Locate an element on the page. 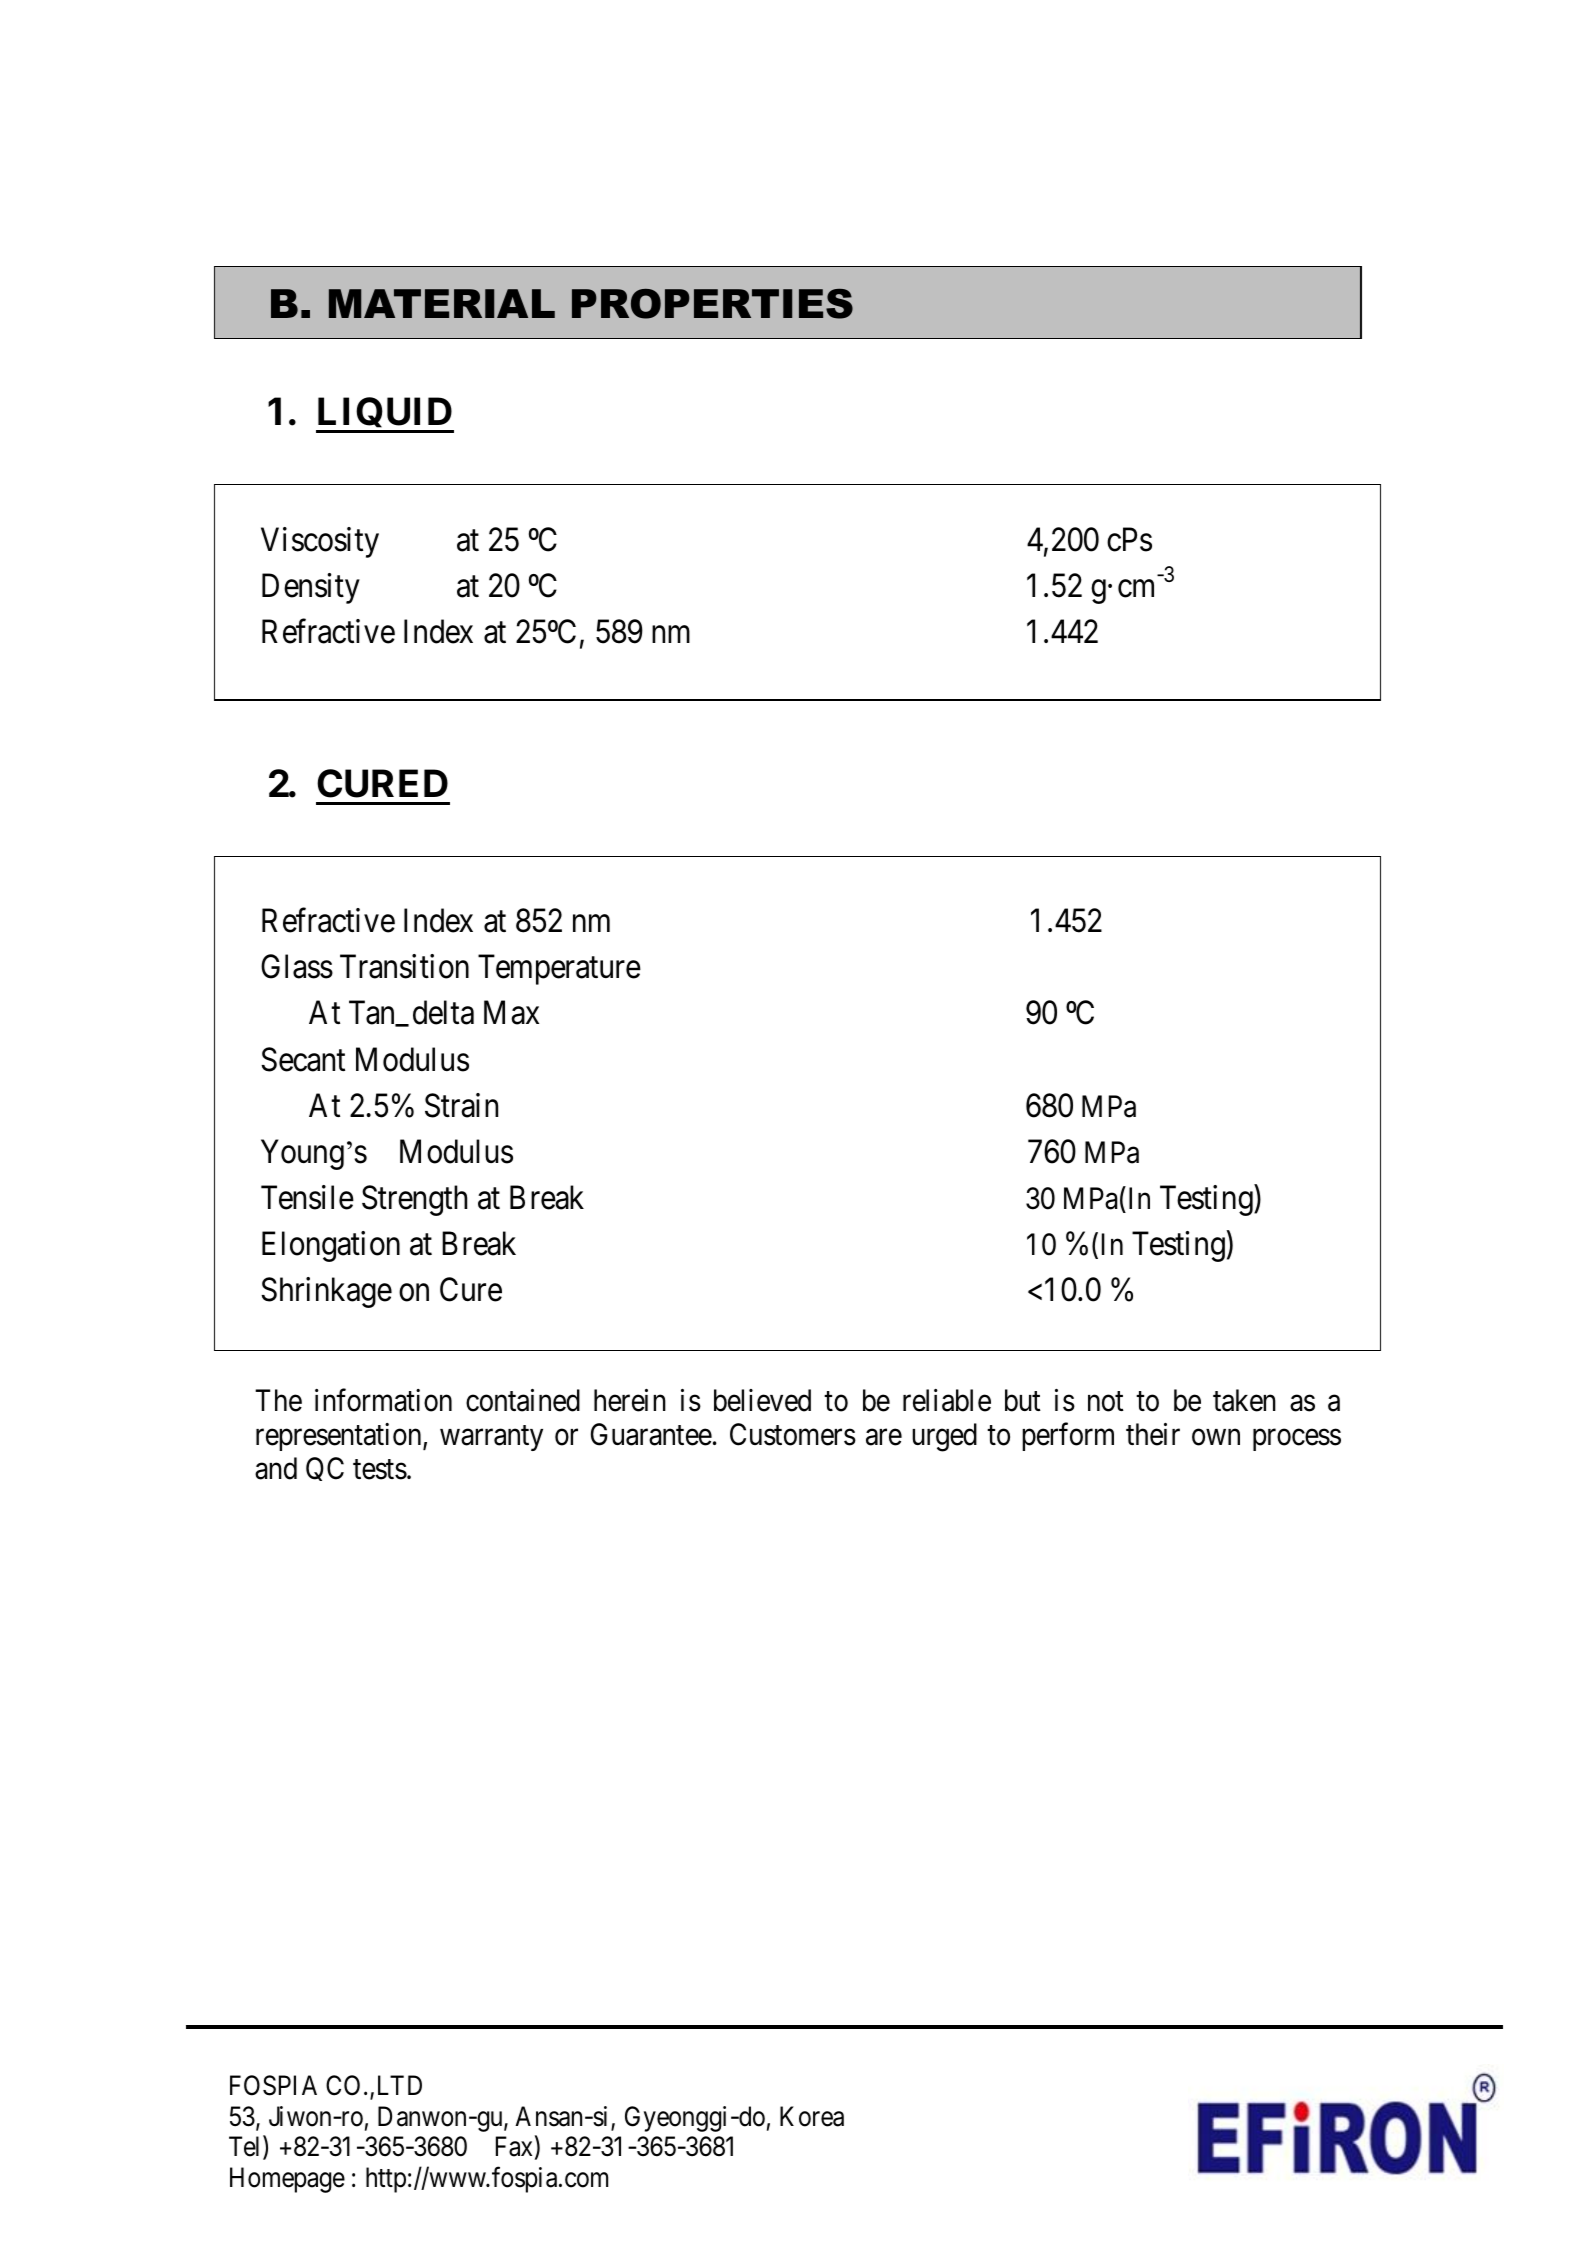 This page has width=1595, height=2255. their is located at coordinates (1153, 1434).
